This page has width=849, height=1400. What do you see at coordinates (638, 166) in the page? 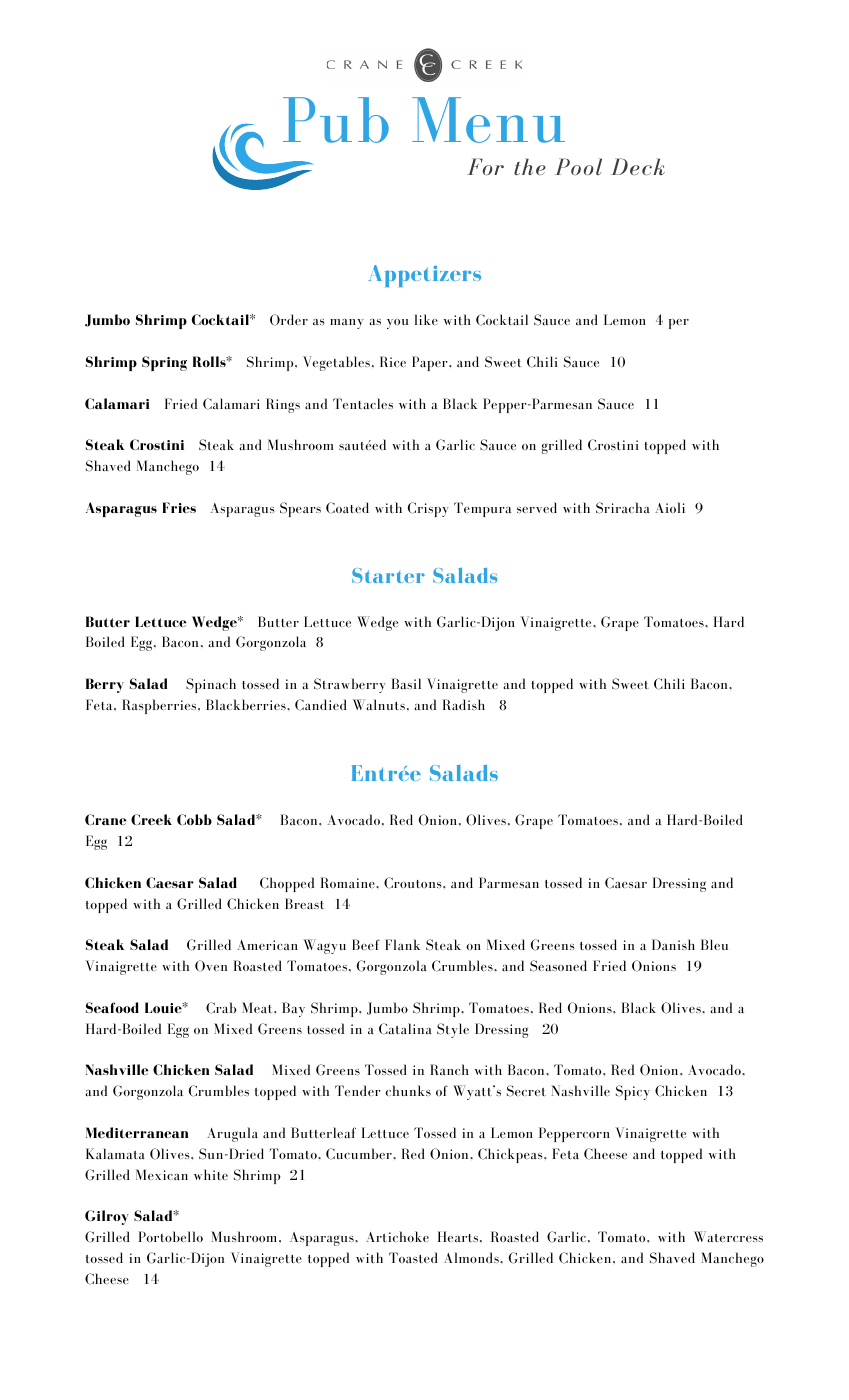
I see `Deck` at bounding box center [638, 166].
